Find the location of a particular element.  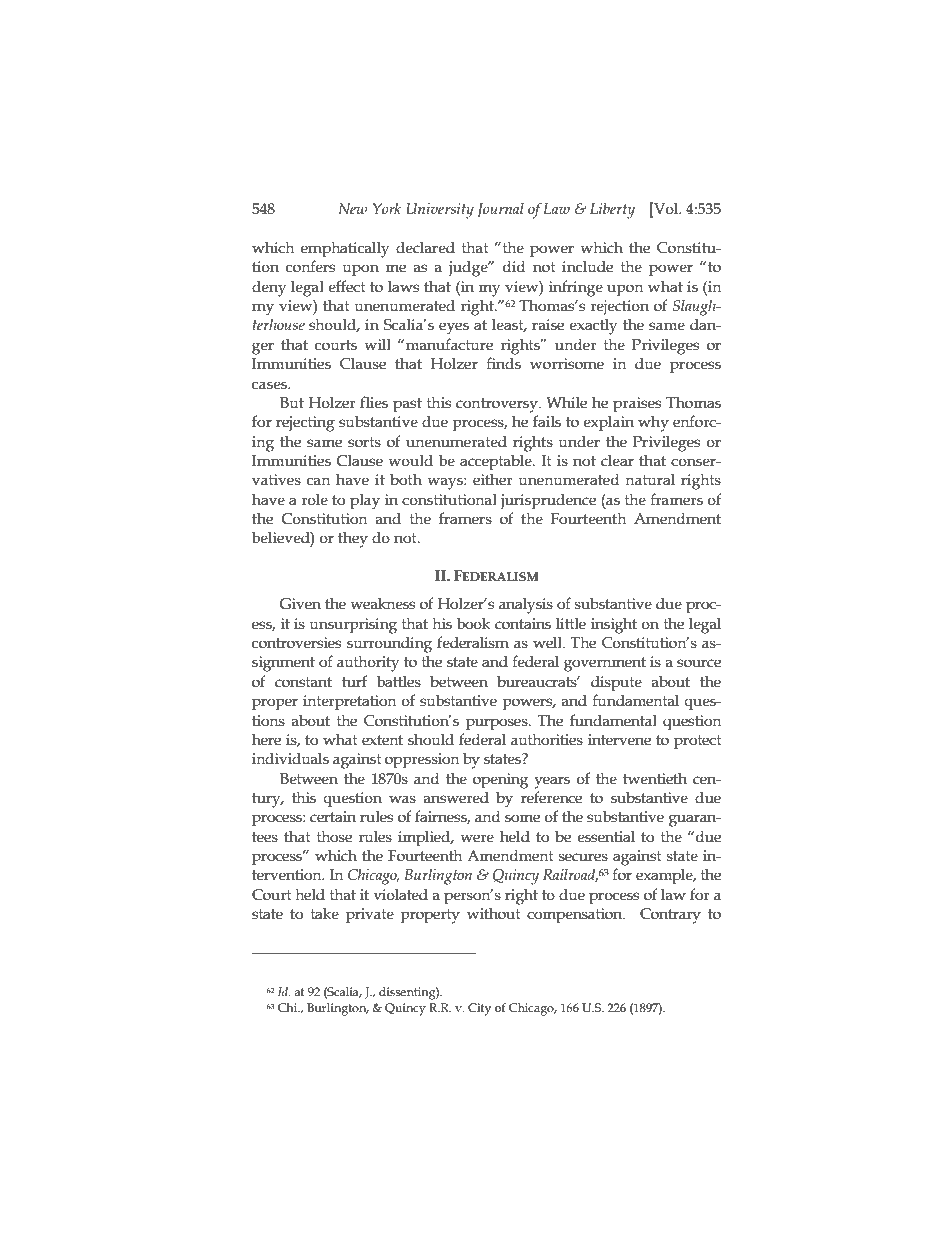

Vol is located at coordinates (666, 208).
